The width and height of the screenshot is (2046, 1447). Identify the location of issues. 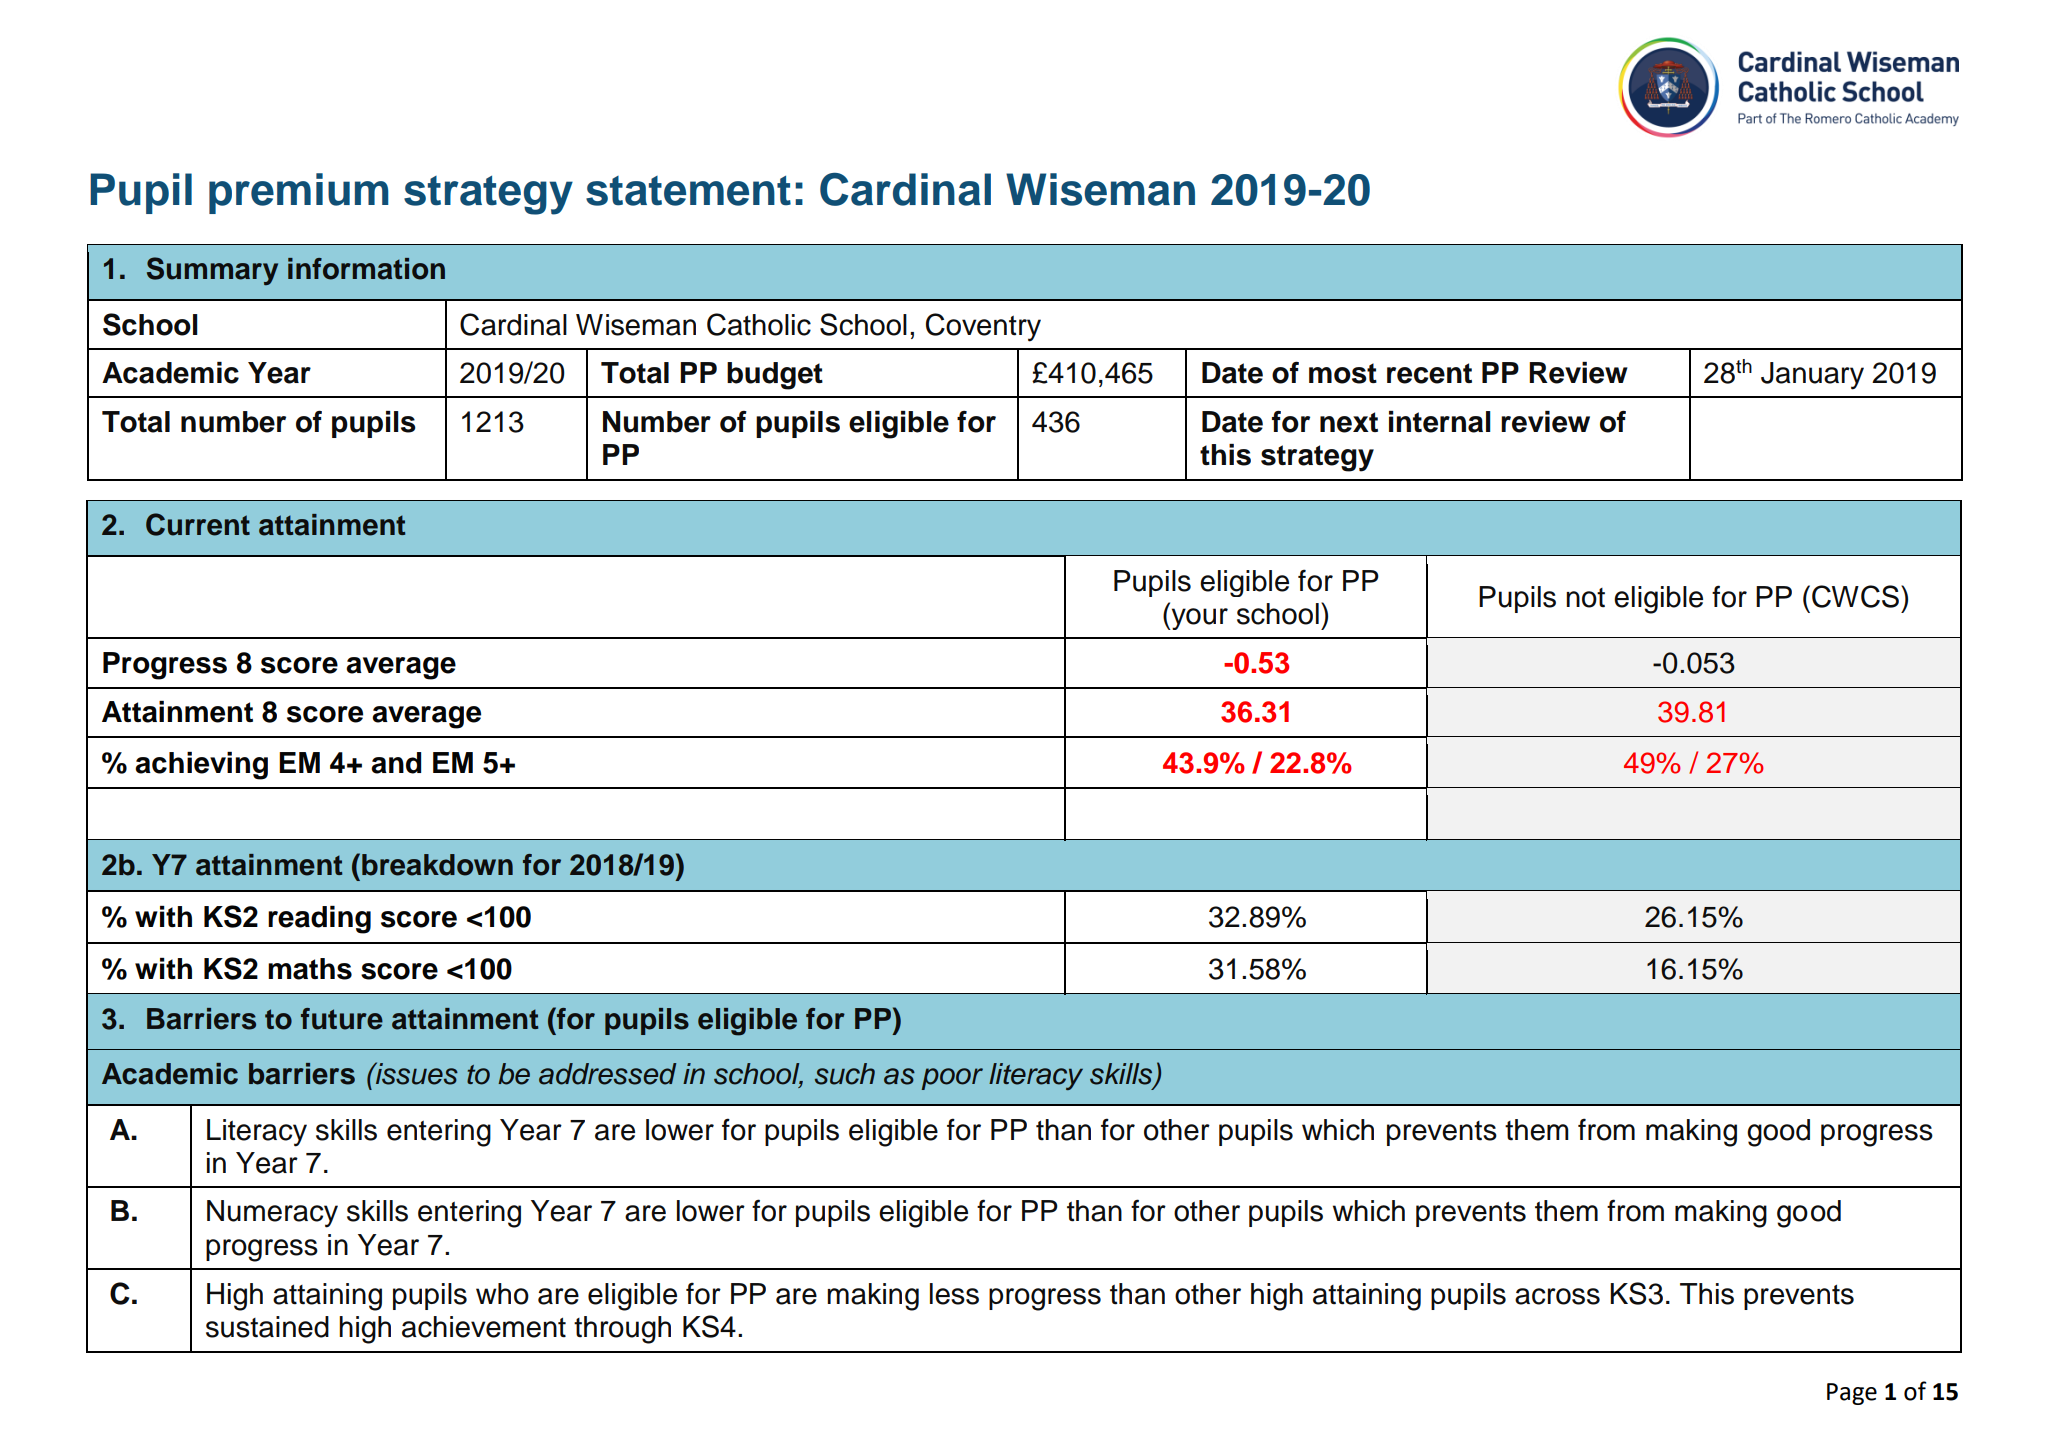
(416, 1073).
